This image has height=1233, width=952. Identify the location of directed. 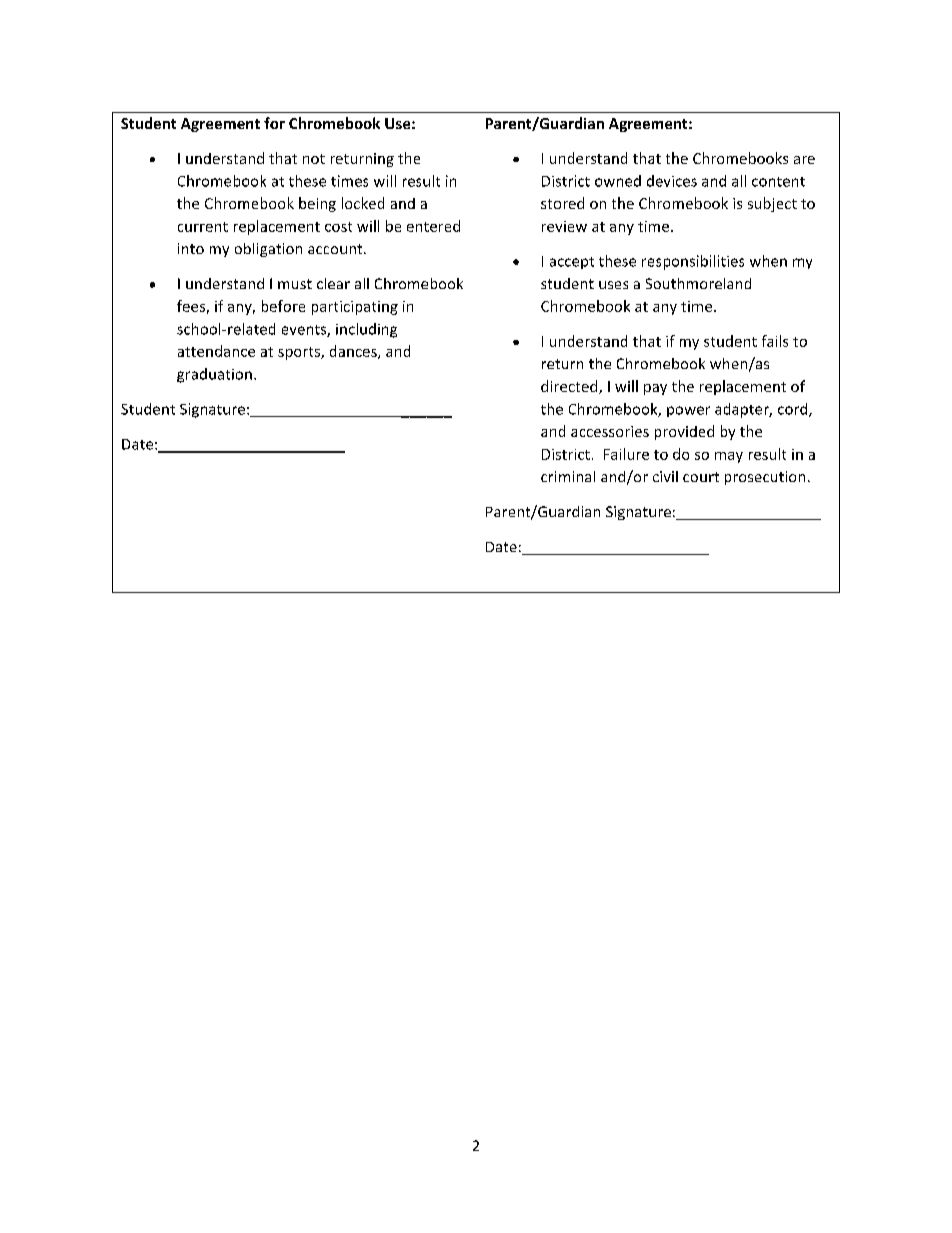
(570, 387).
